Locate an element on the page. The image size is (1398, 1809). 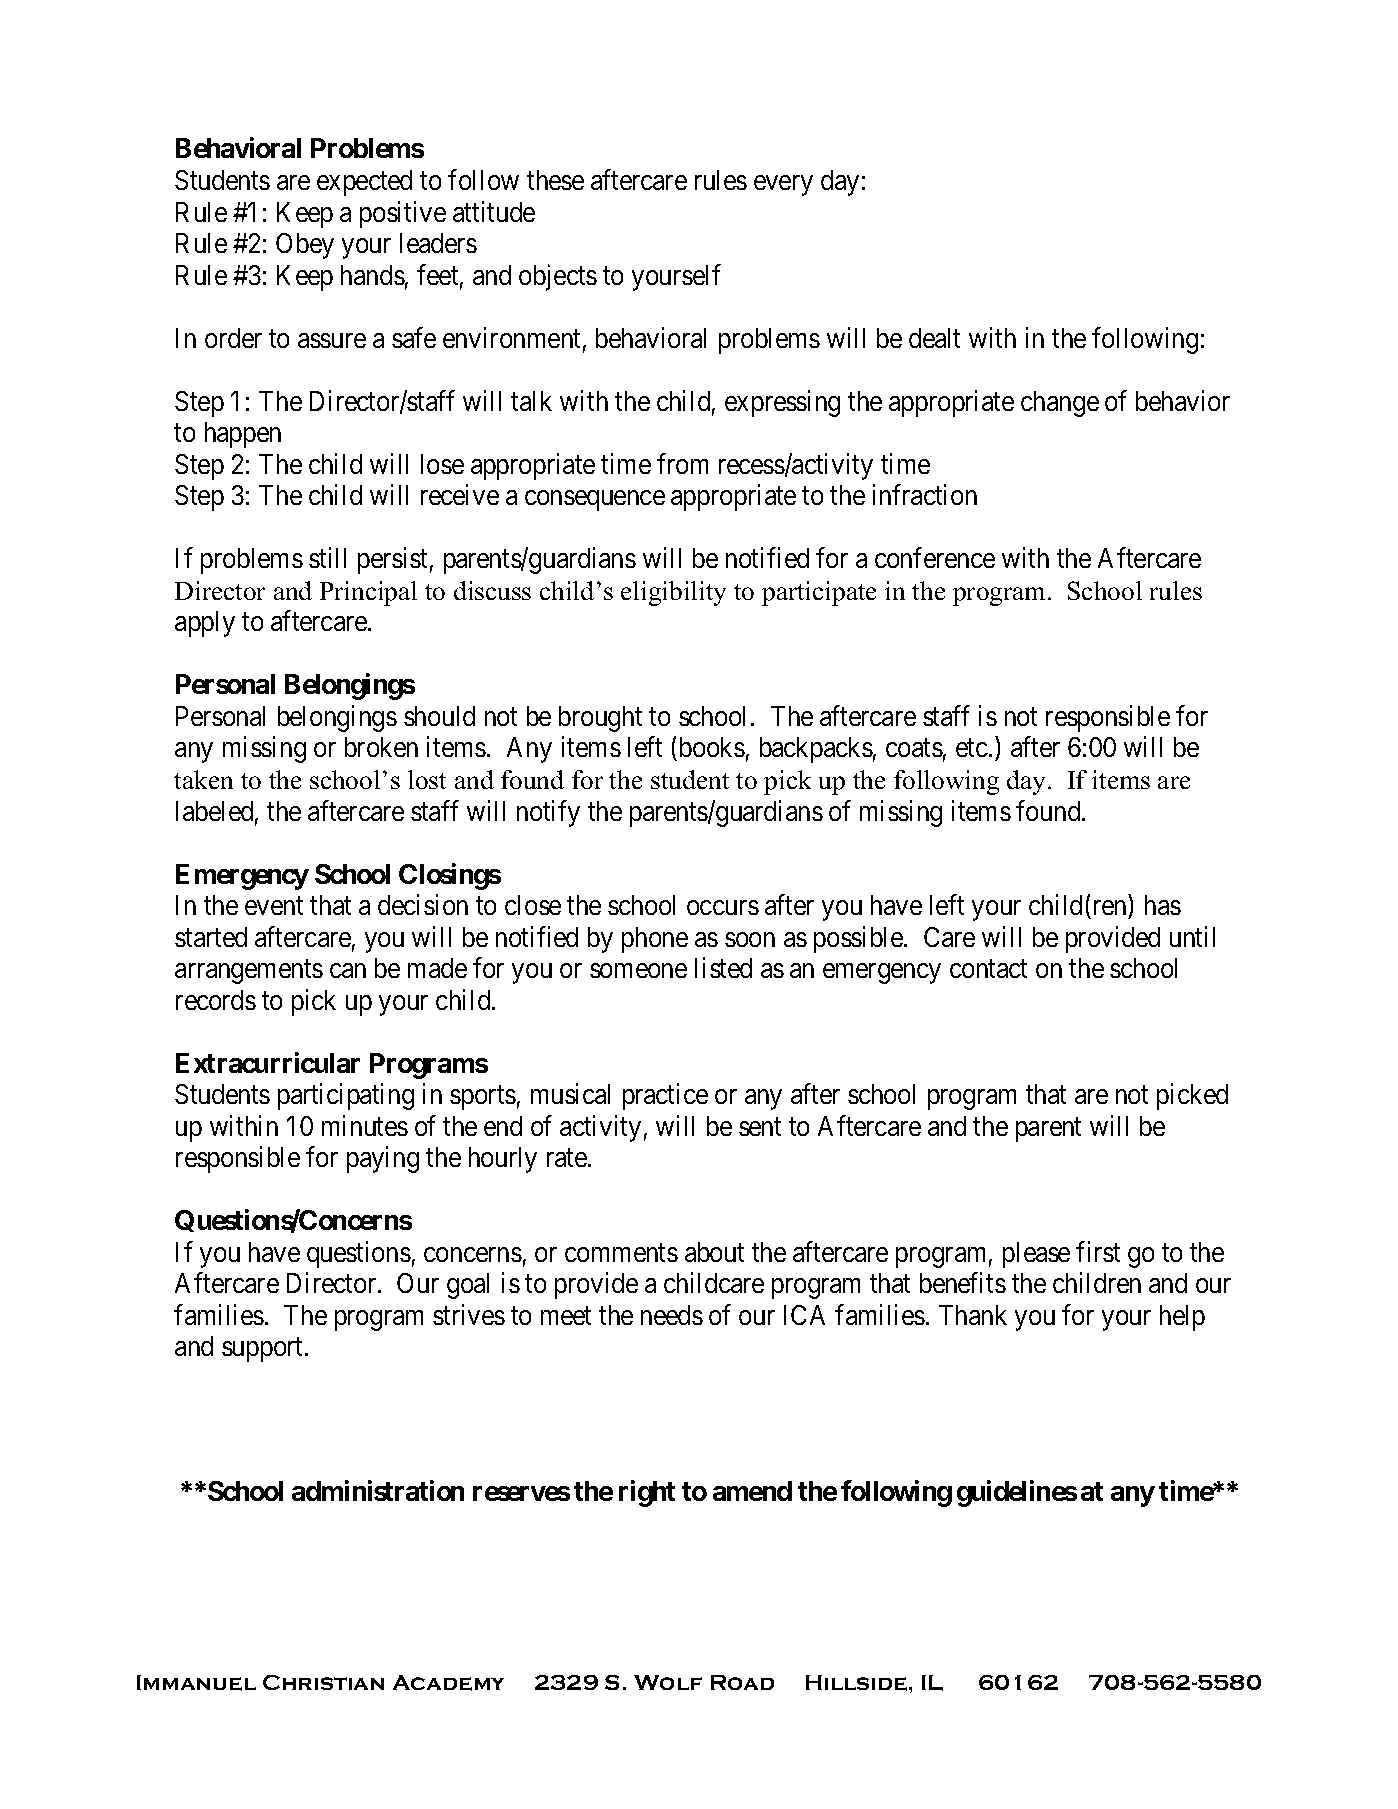
Obey is located at coordinates (305, 246).
